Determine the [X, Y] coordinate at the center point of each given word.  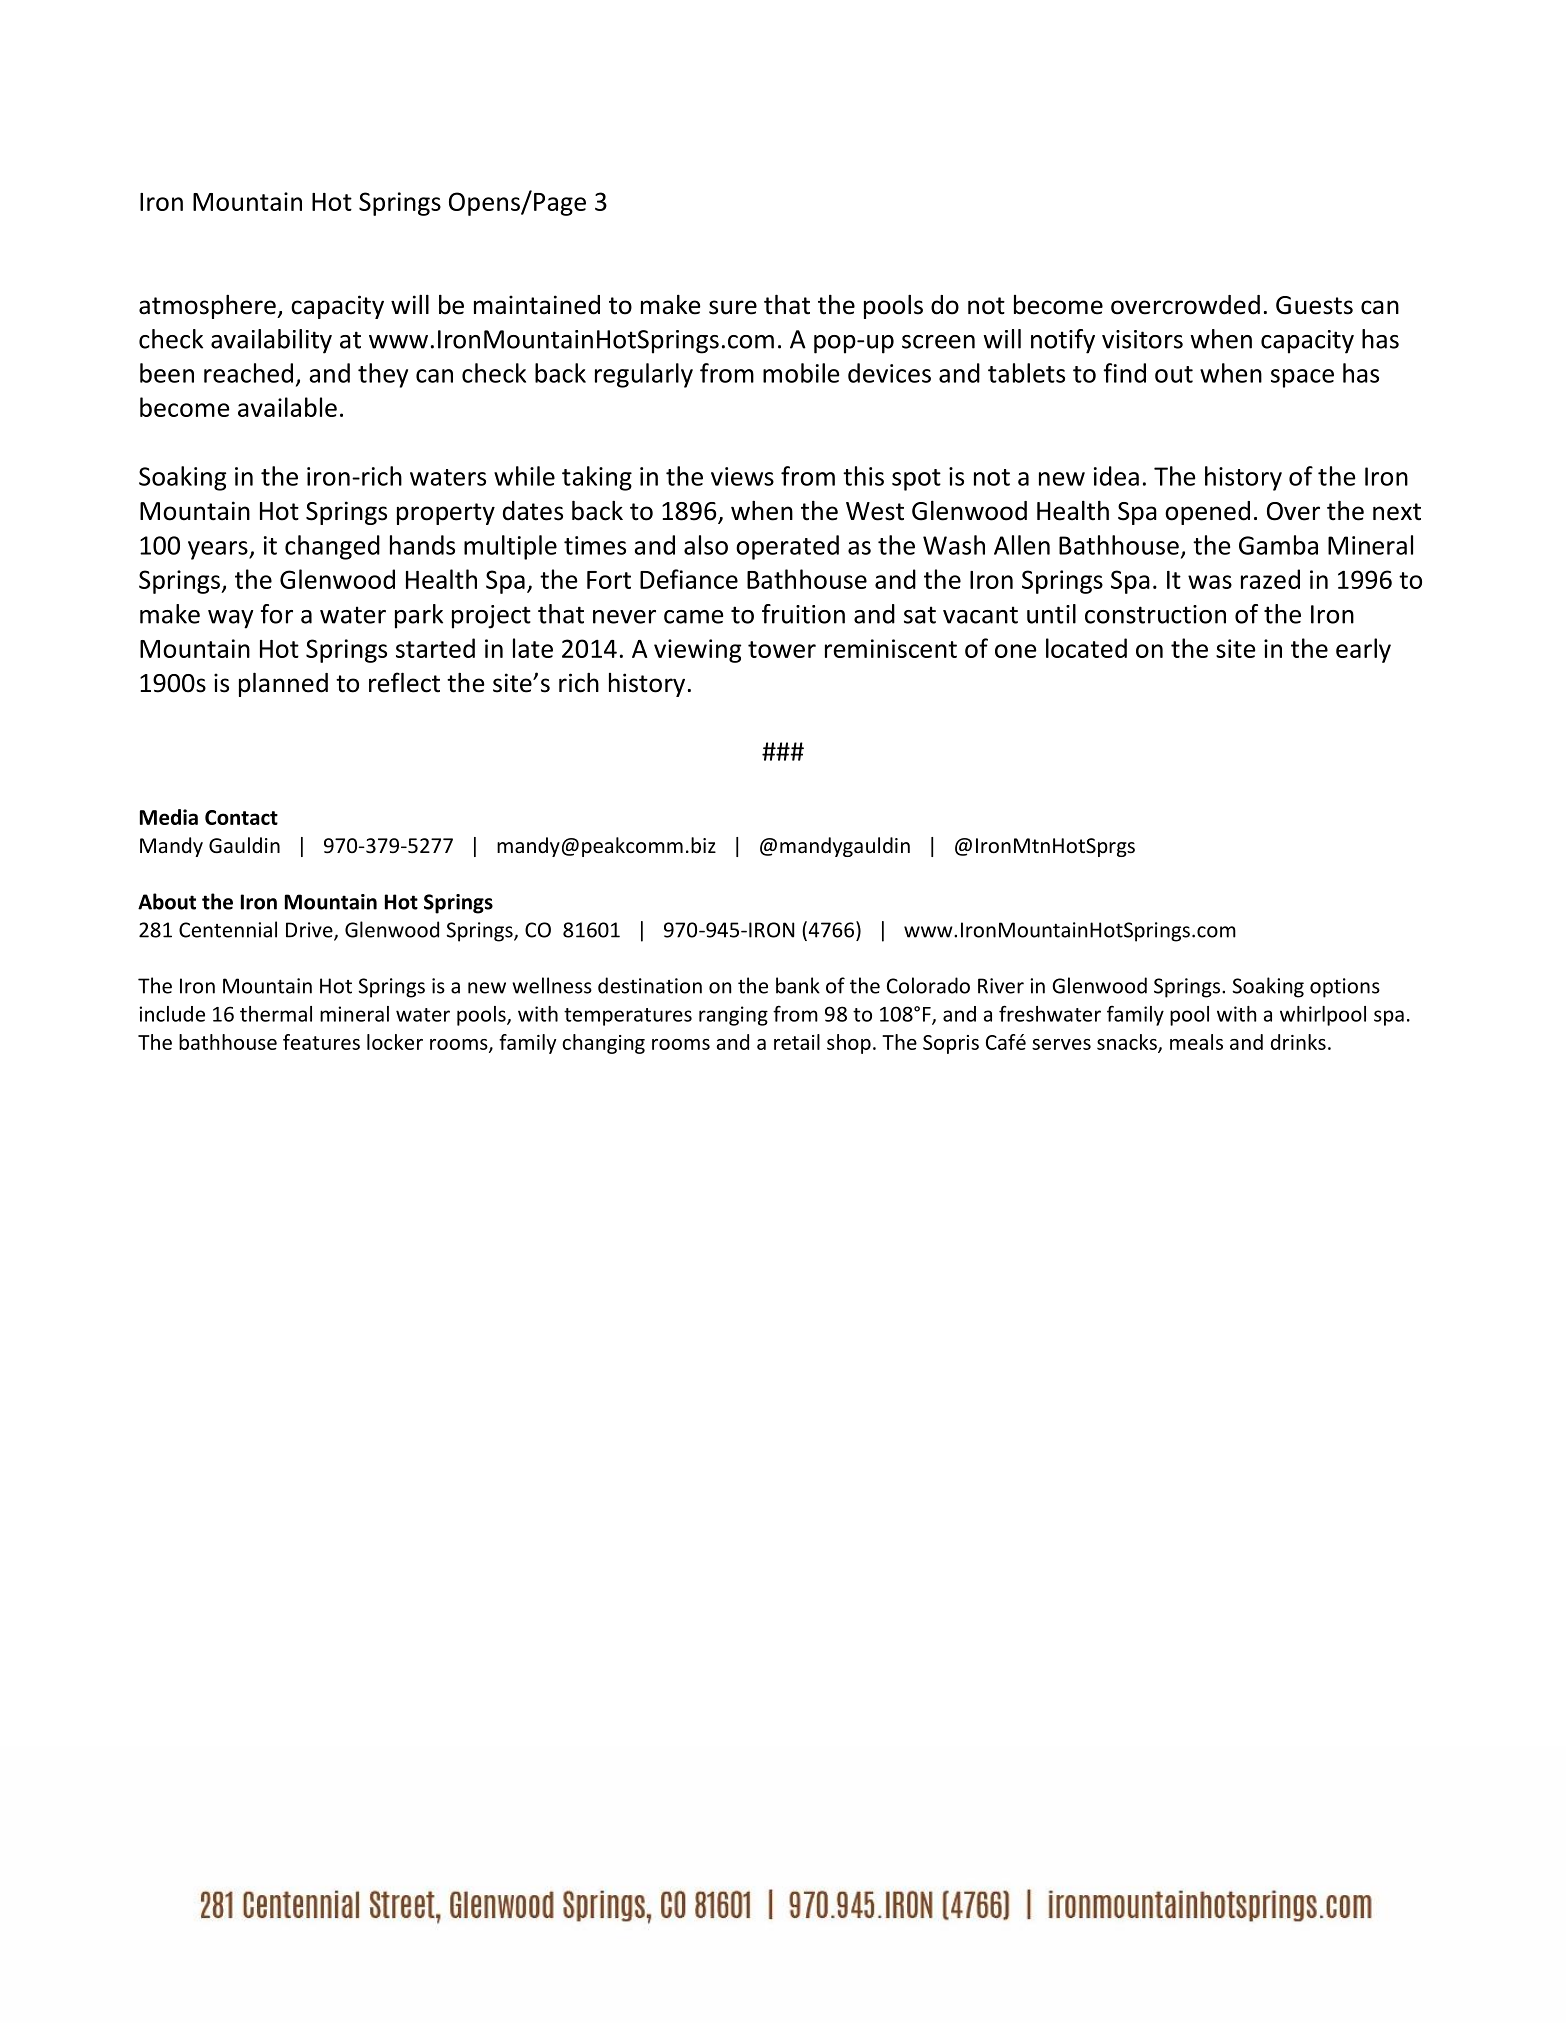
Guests [1314, 305]
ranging [733, 1016]
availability [271, 341]
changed [332, 547]
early [1363, 650]
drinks [1298, 1042]
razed [1270, 579]
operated [787, 547]
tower [782, 649]
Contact [241, 817]
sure [733, 307]
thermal [276, 1014]
